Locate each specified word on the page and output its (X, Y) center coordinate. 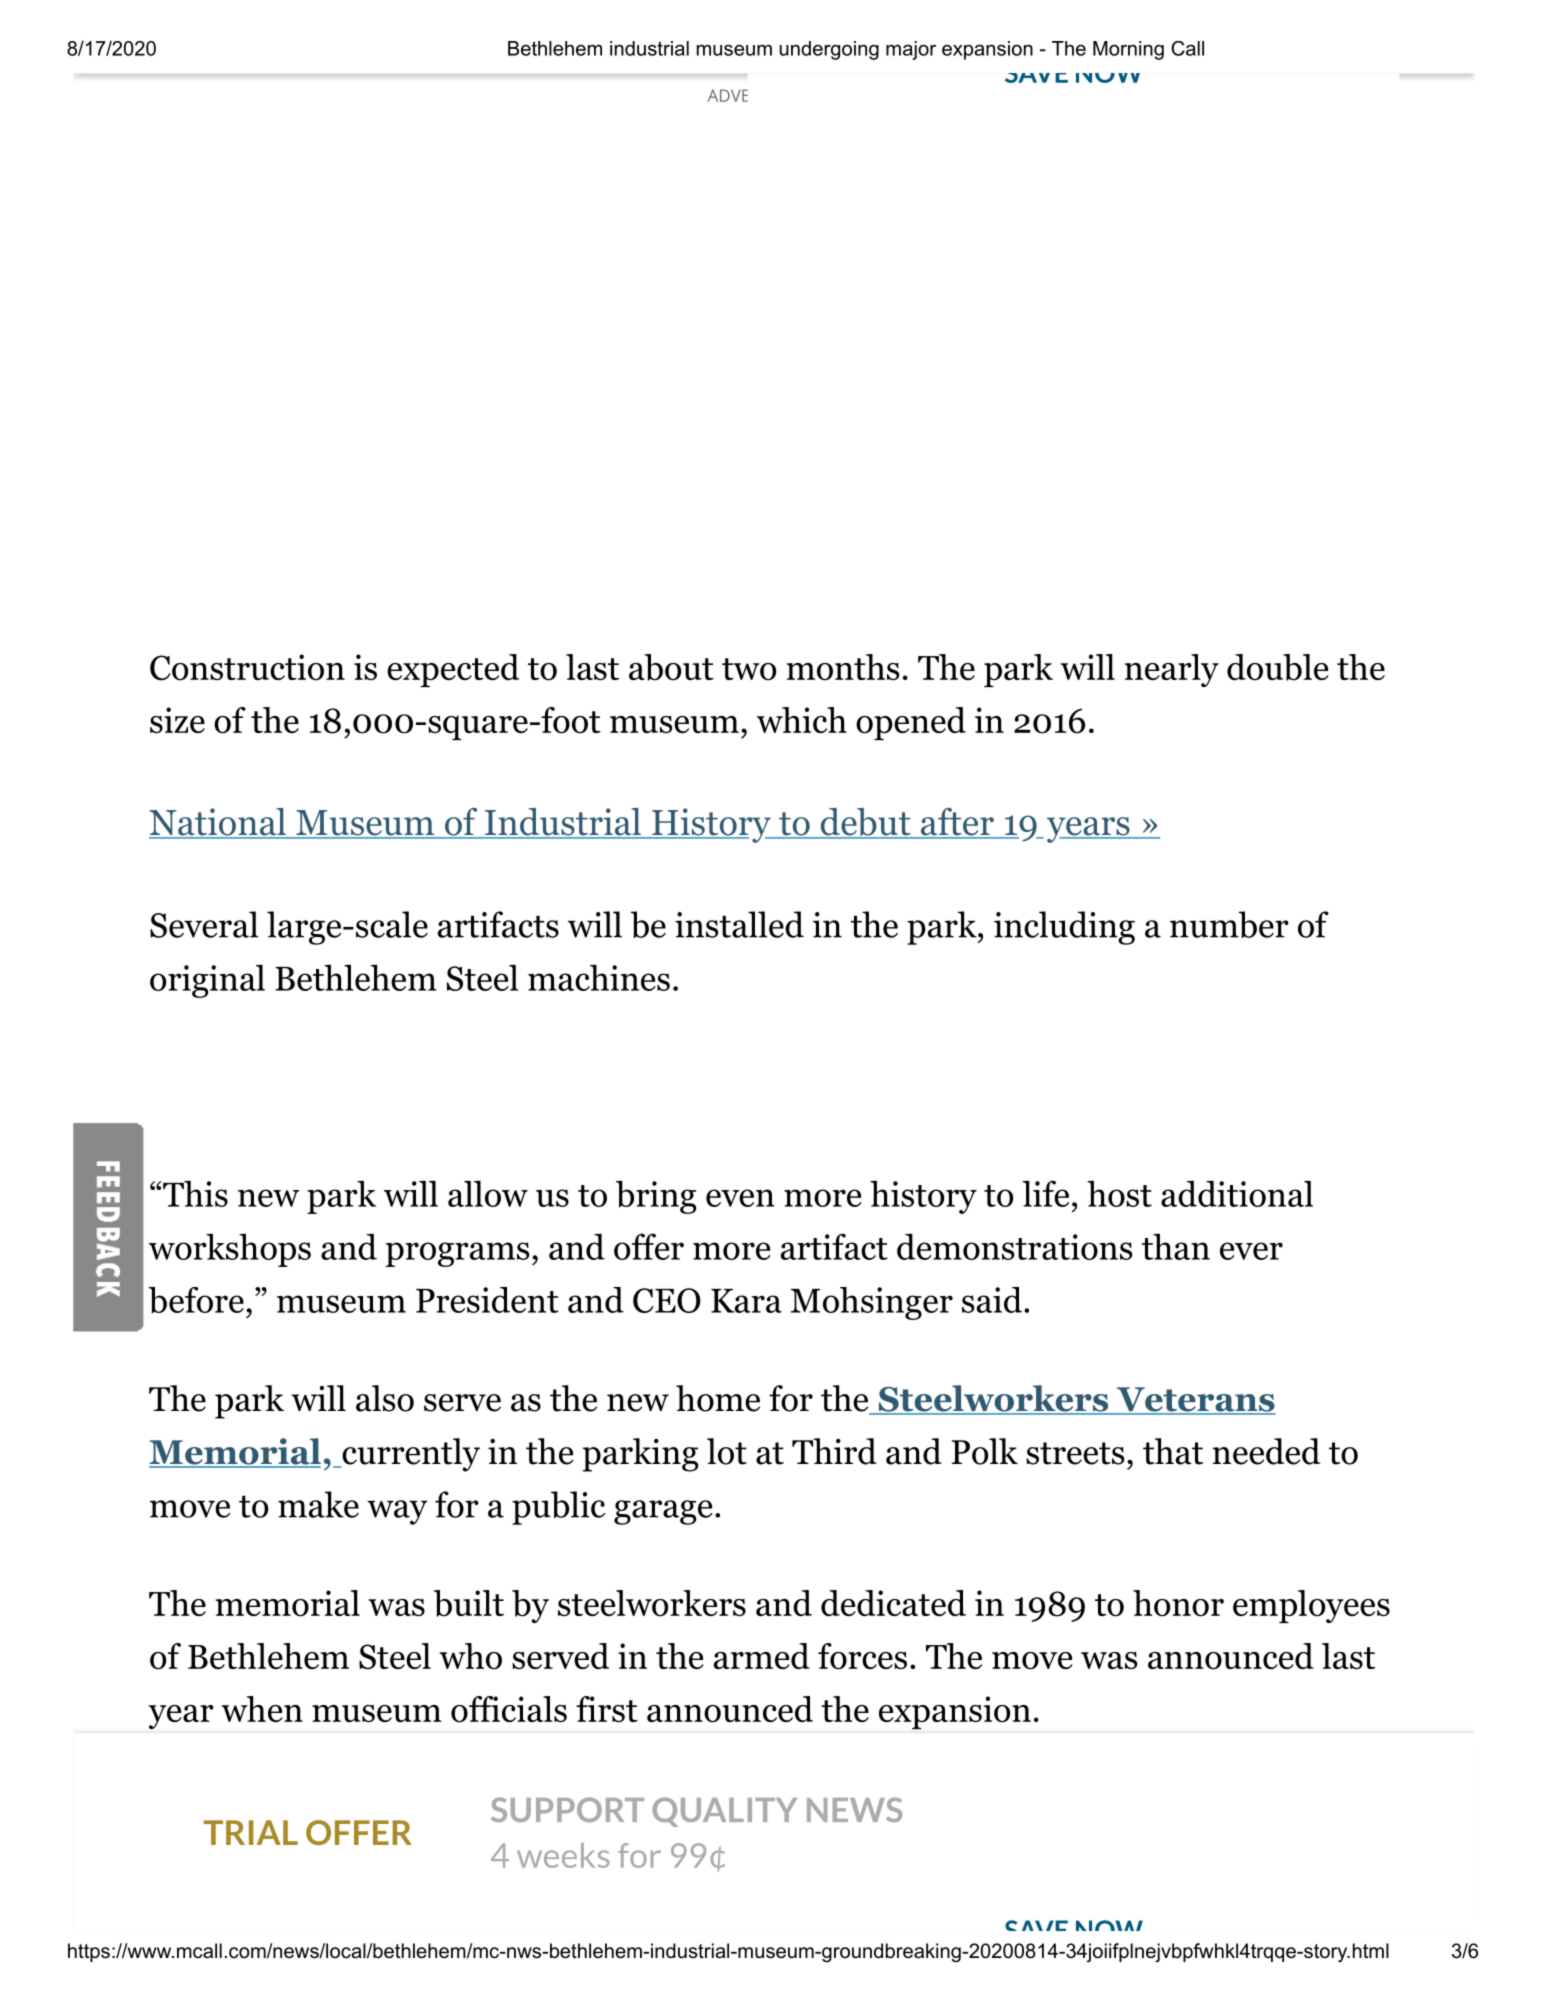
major (911, 50)
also (385, 1398)
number (1229, 924)
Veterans (1195, 1400)
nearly (1172, 670)
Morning (1128, 50)
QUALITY (725, 1812)
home (718, 1398)
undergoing (829, 50)
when (262, 1709)
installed (739, 924)
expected (453, 670)
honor (1178, 1603)
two (749, 669)
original (207, 981)
